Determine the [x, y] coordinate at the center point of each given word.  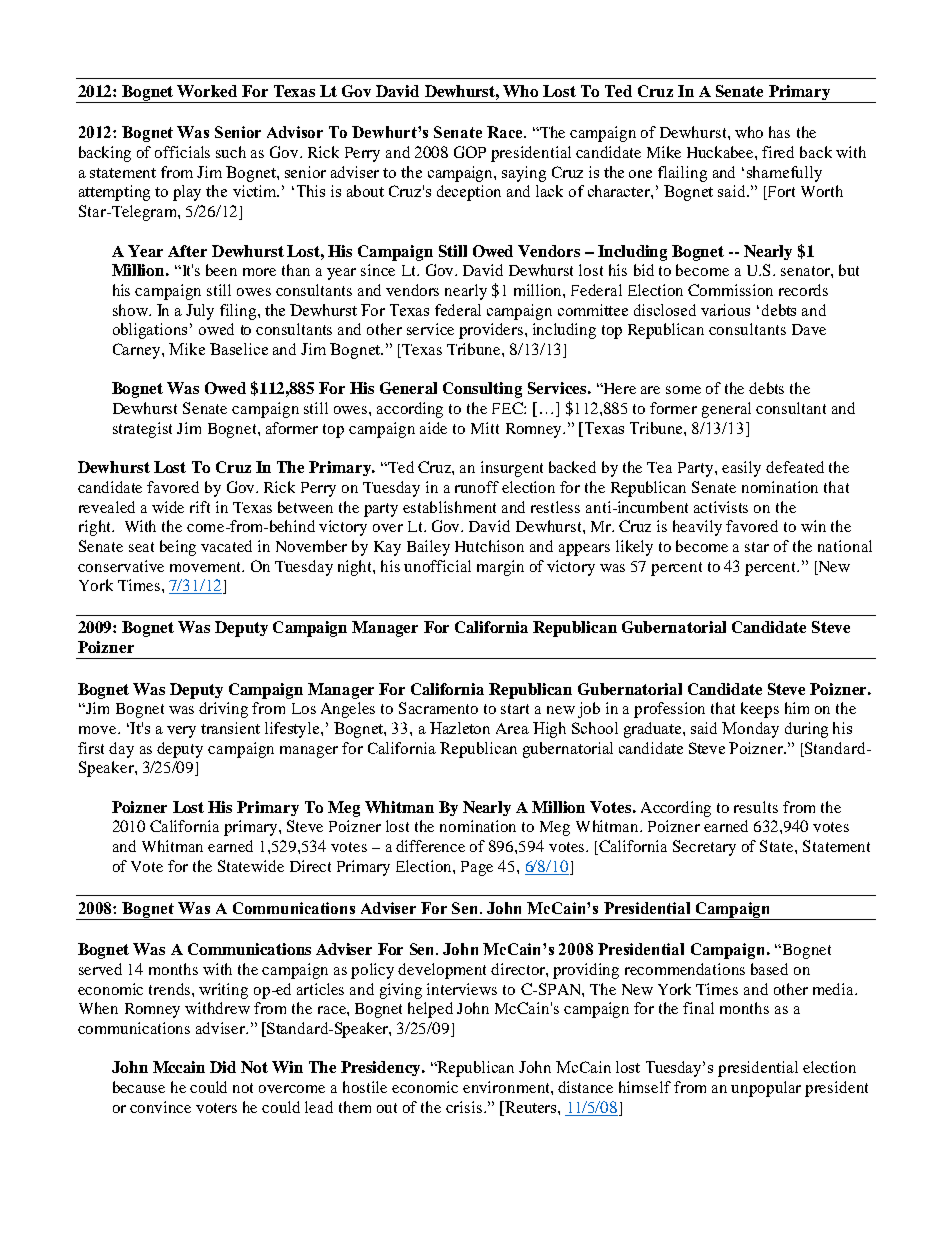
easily [741, 469]
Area [512, 728]
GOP [470, 152]
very [181, 732]
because [139, 1087]
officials [182, 152]
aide [433, 428]
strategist [142, 430]
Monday [750, 730]
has [779, 132]
